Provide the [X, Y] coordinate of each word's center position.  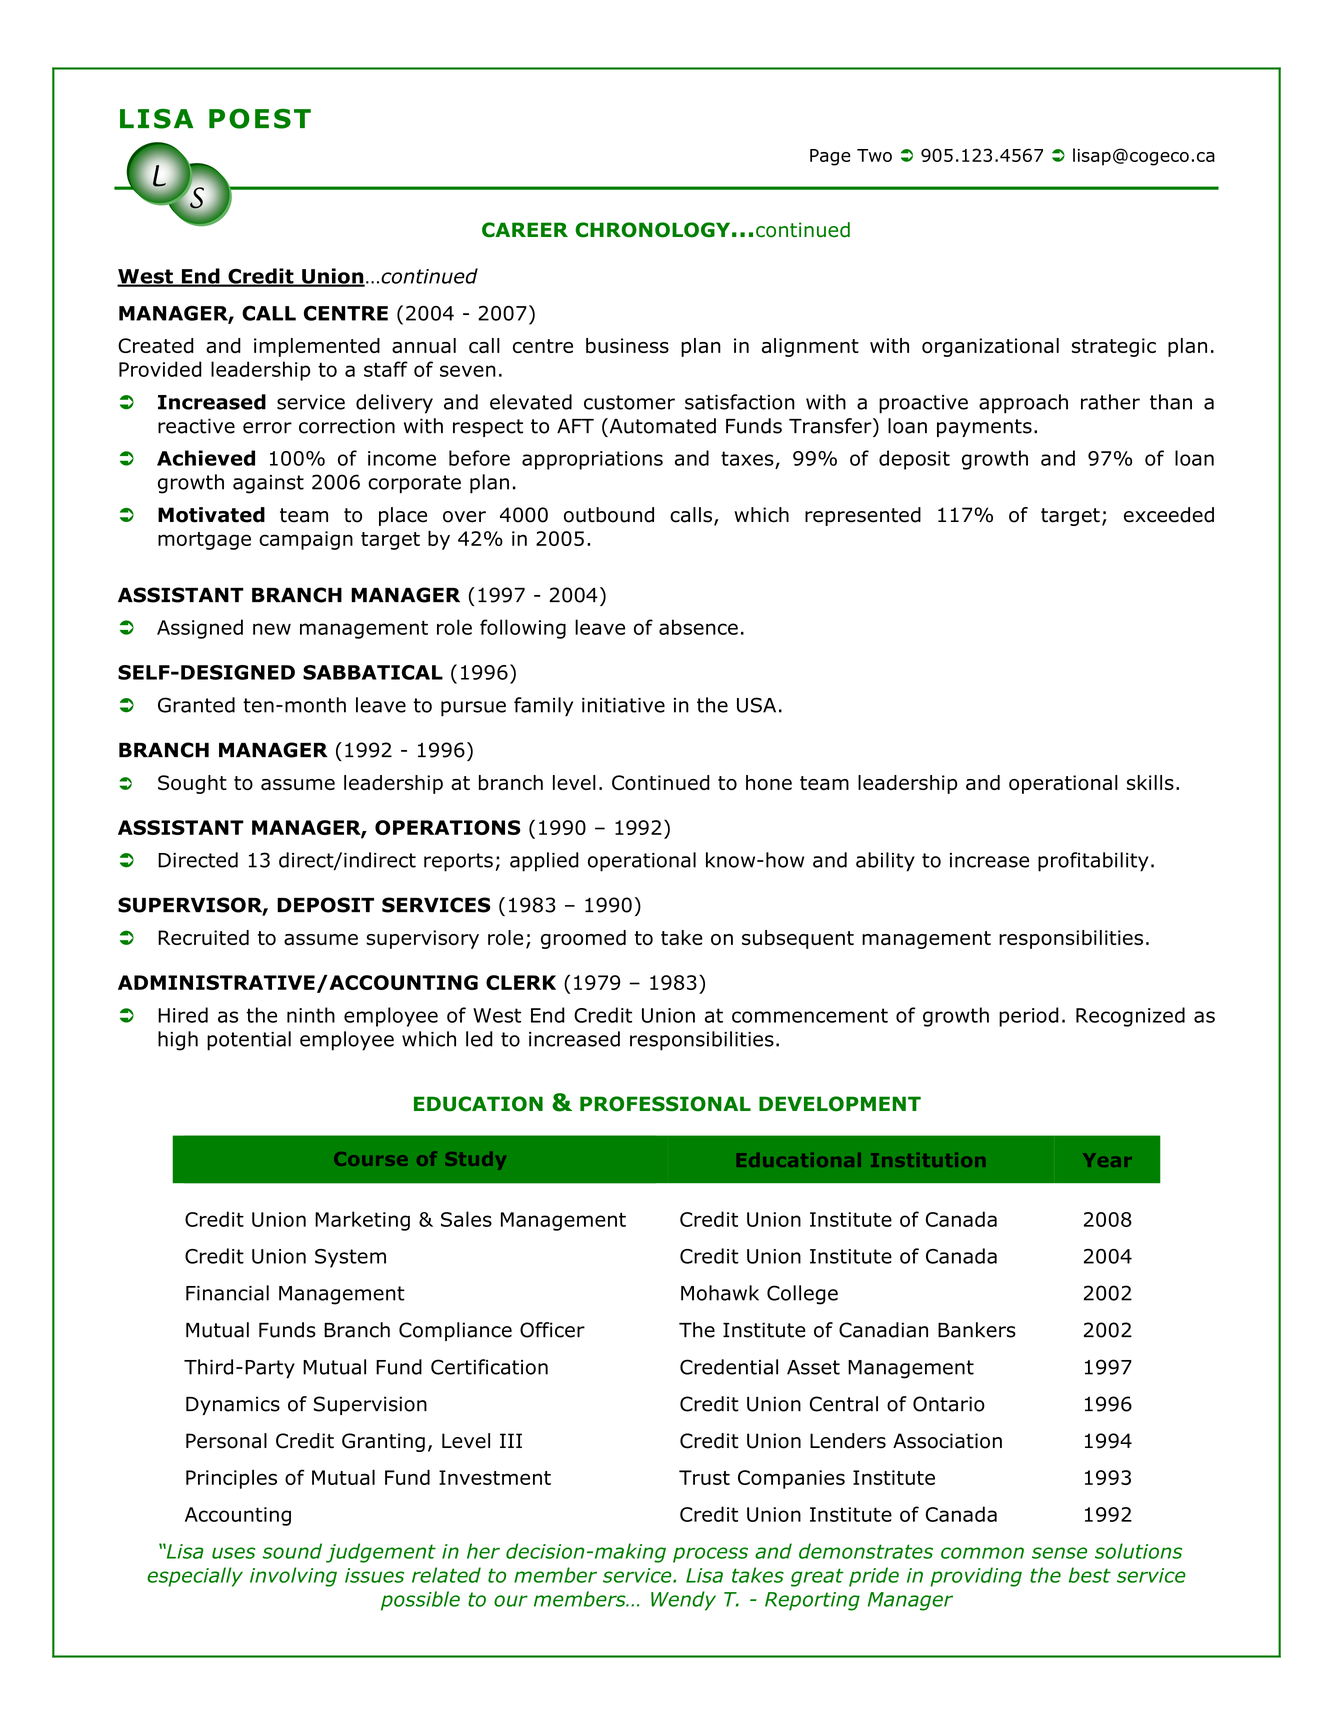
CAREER [525, 230]
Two [874, 155]
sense [1059, 1553]
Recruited [203, 937]
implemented [317, 347]
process [710, 1555]
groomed [583, 939]
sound [292, 1551]
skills [1150, 782]
